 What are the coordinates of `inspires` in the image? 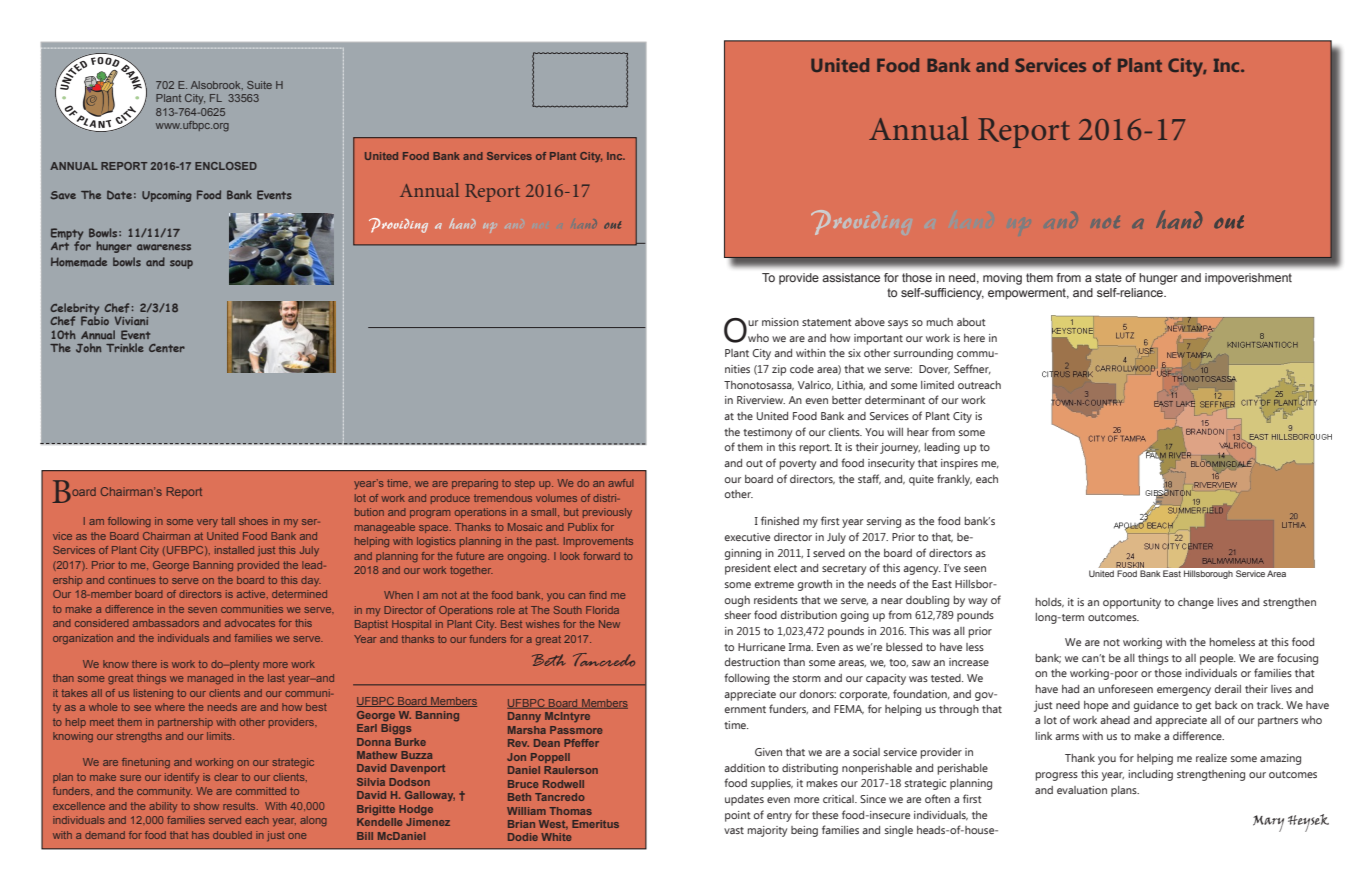 It's located at (959, 464).
